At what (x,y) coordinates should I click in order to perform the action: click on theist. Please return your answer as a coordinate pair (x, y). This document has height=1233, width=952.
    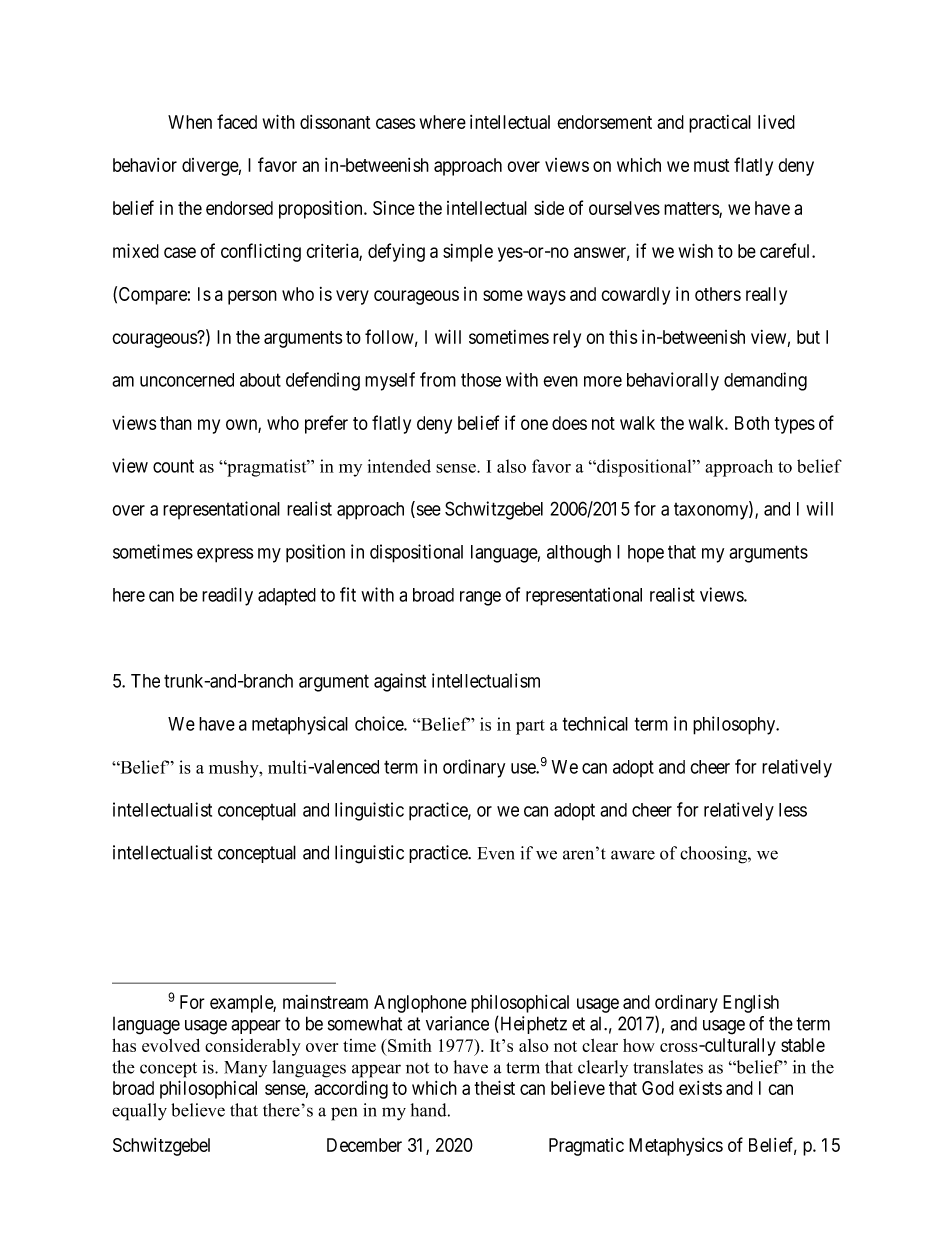
    Looking at the image, I should click on (494, 1087).
